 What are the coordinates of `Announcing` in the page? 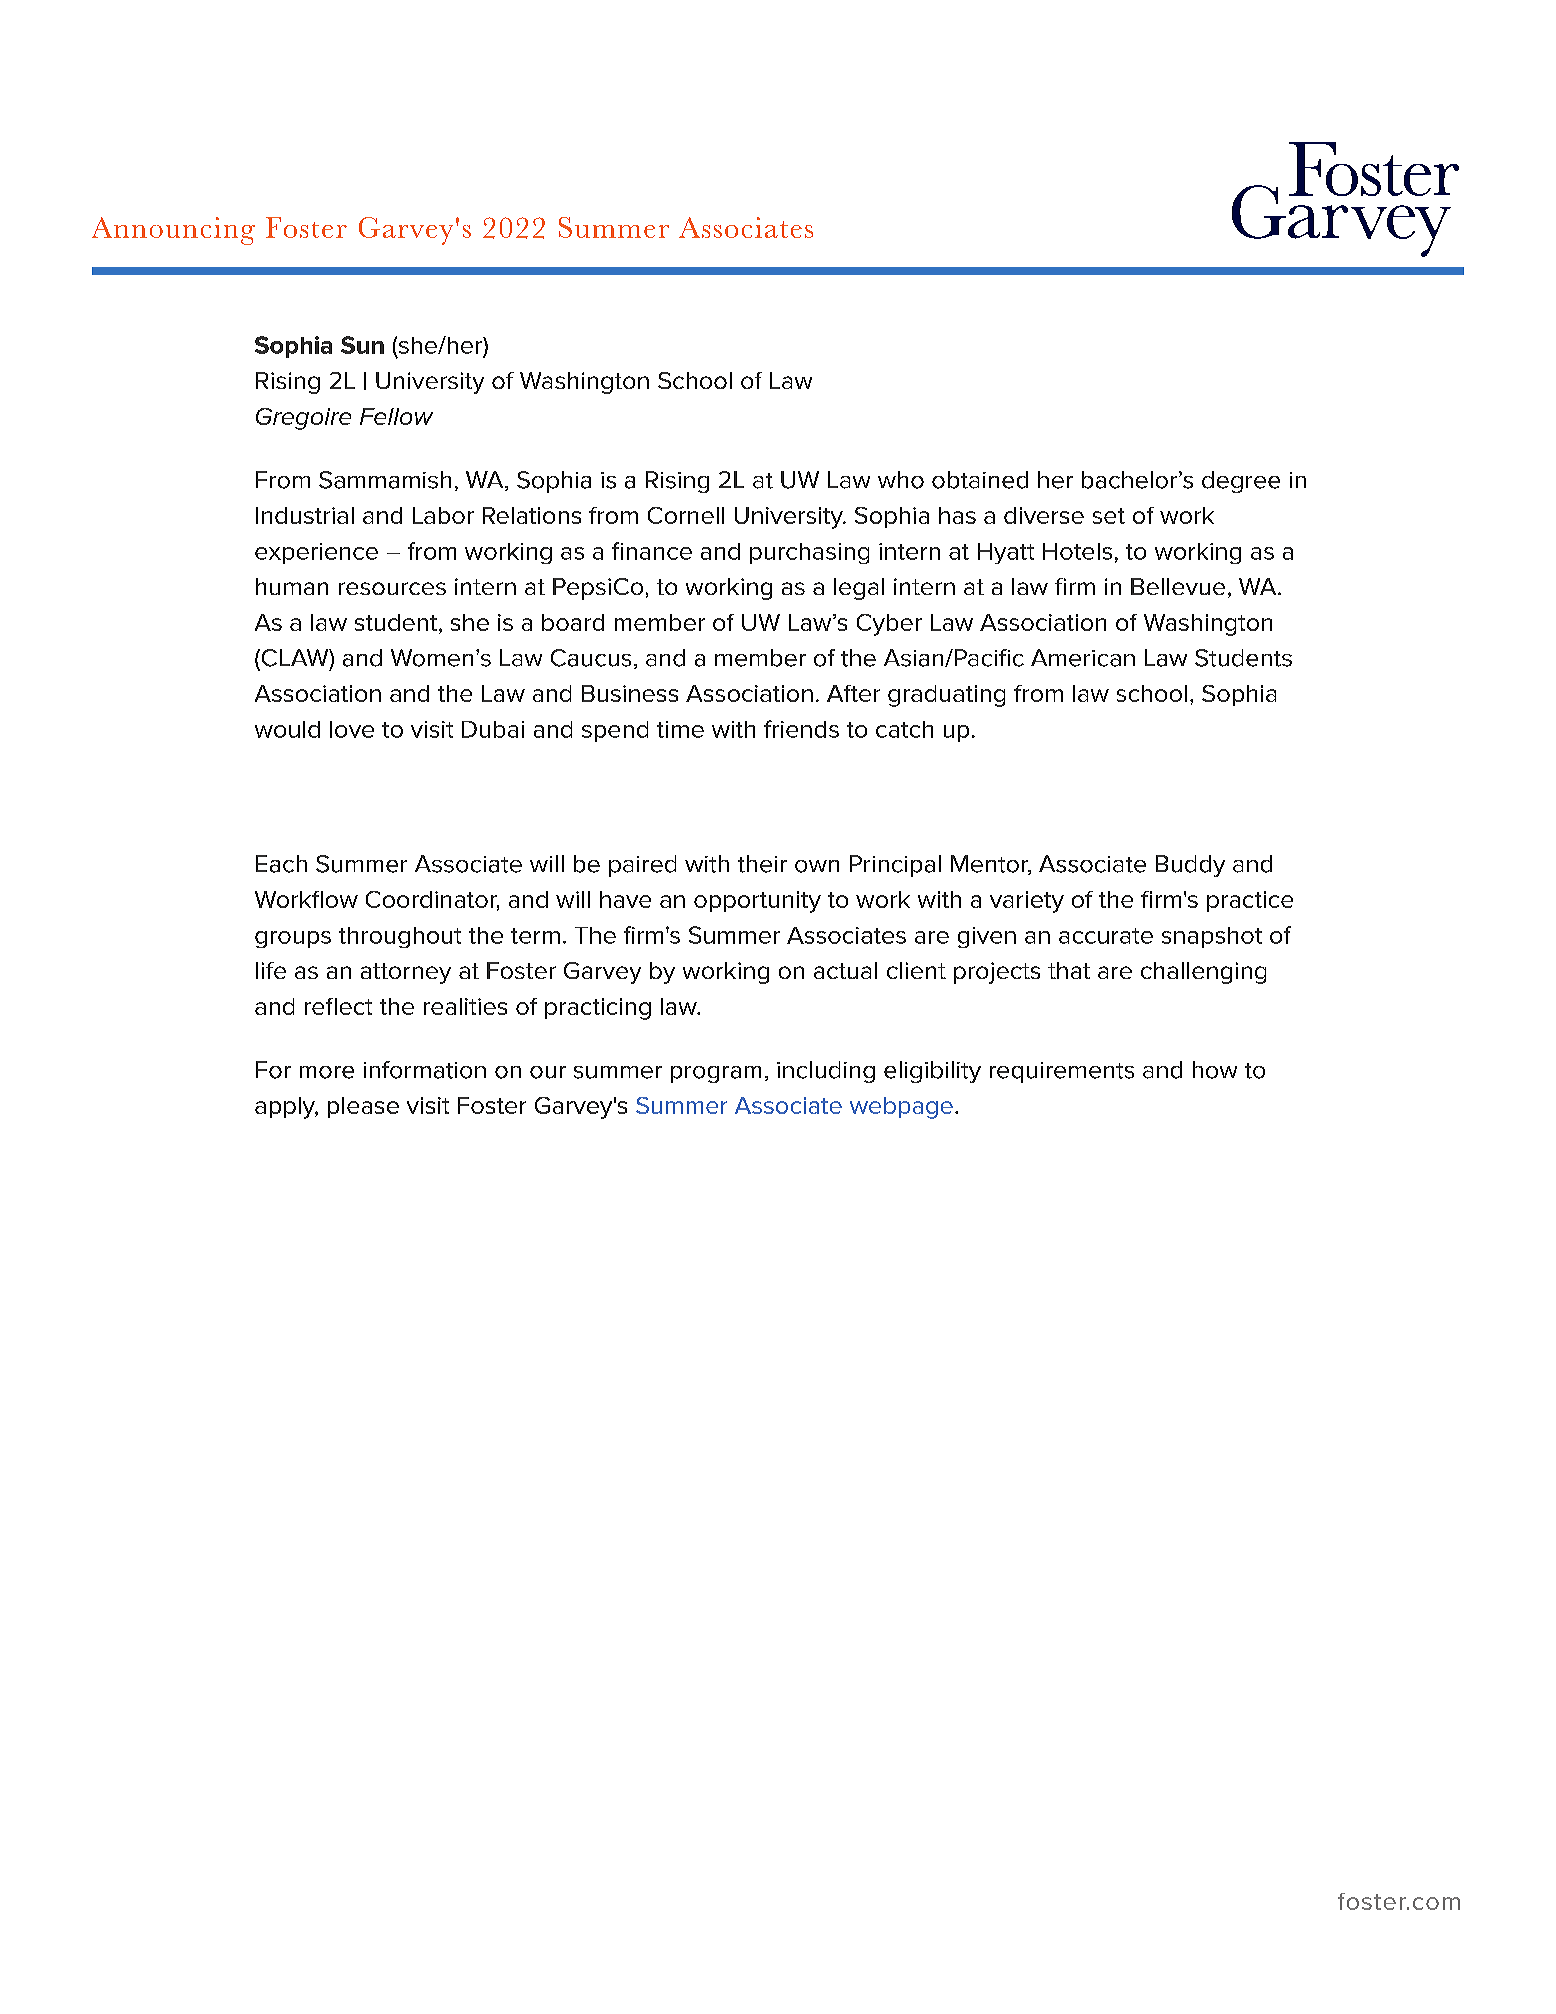 It's located at (173, 231).
